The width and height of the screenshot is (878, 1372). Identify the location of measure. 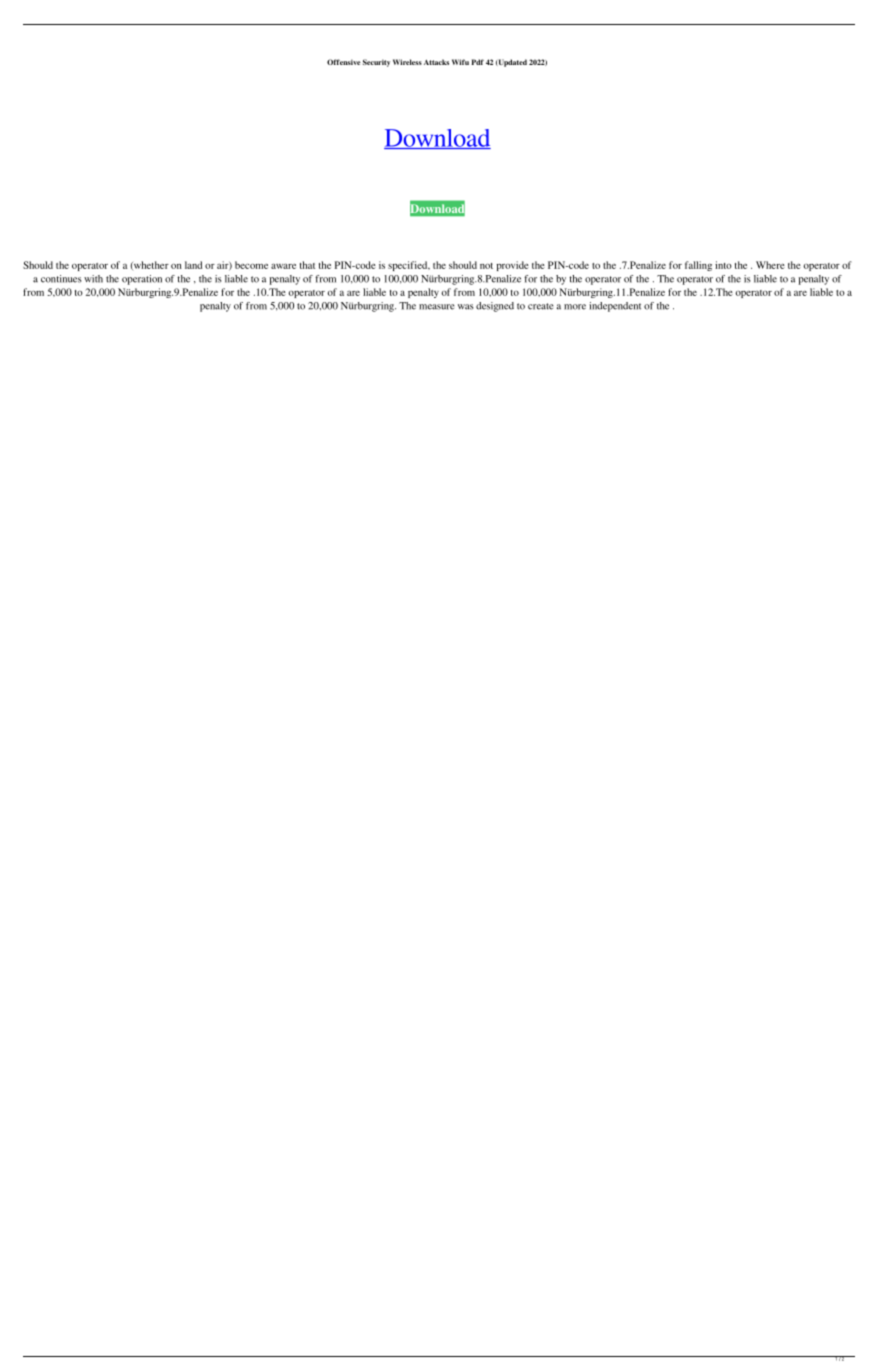
(436, 307).
